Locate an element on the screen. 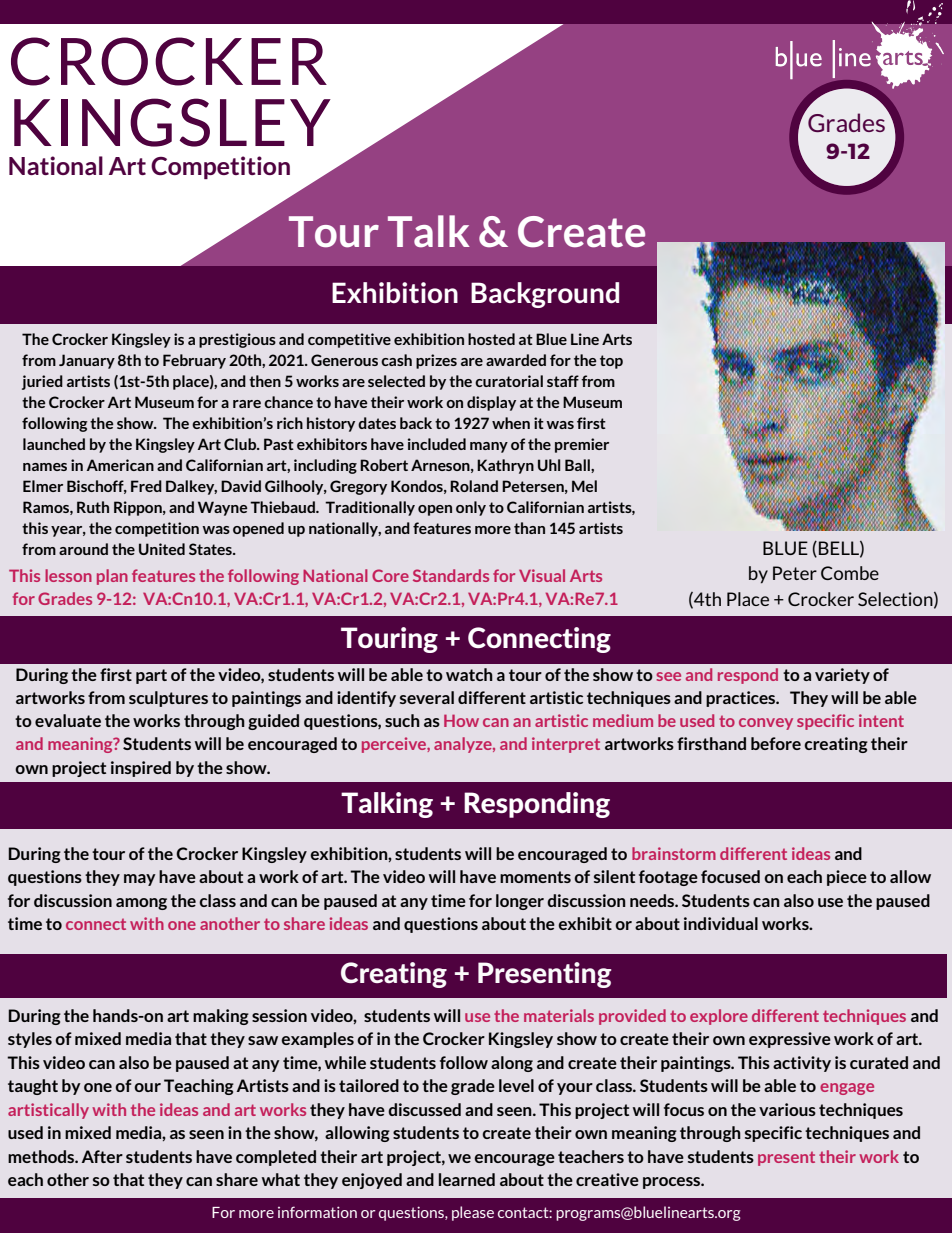 The height and width of the screenshot is (1233, 952). learned is located at coordinates (467, 1179).
